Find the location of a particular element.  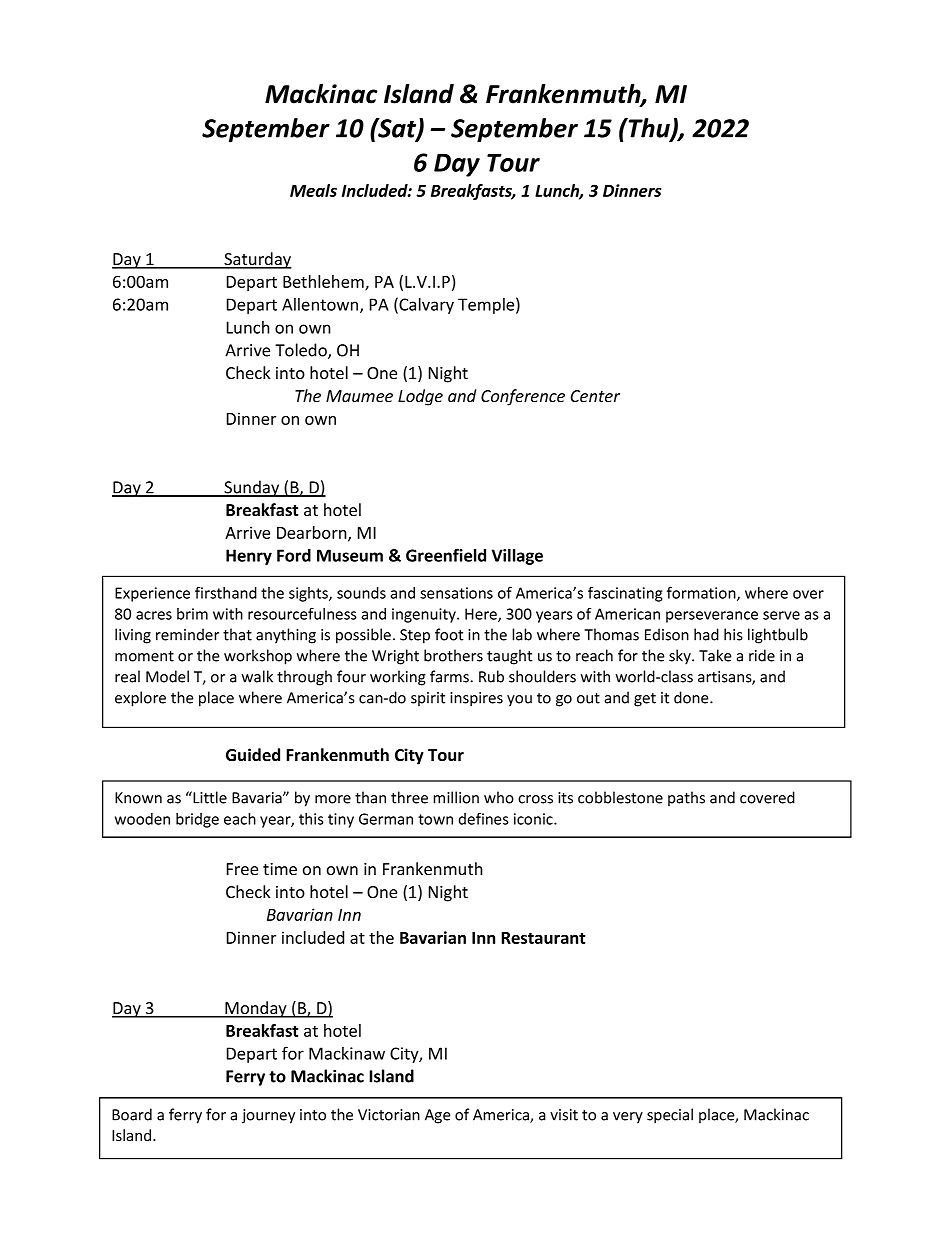

Center is located at coordinates (595, 396).
